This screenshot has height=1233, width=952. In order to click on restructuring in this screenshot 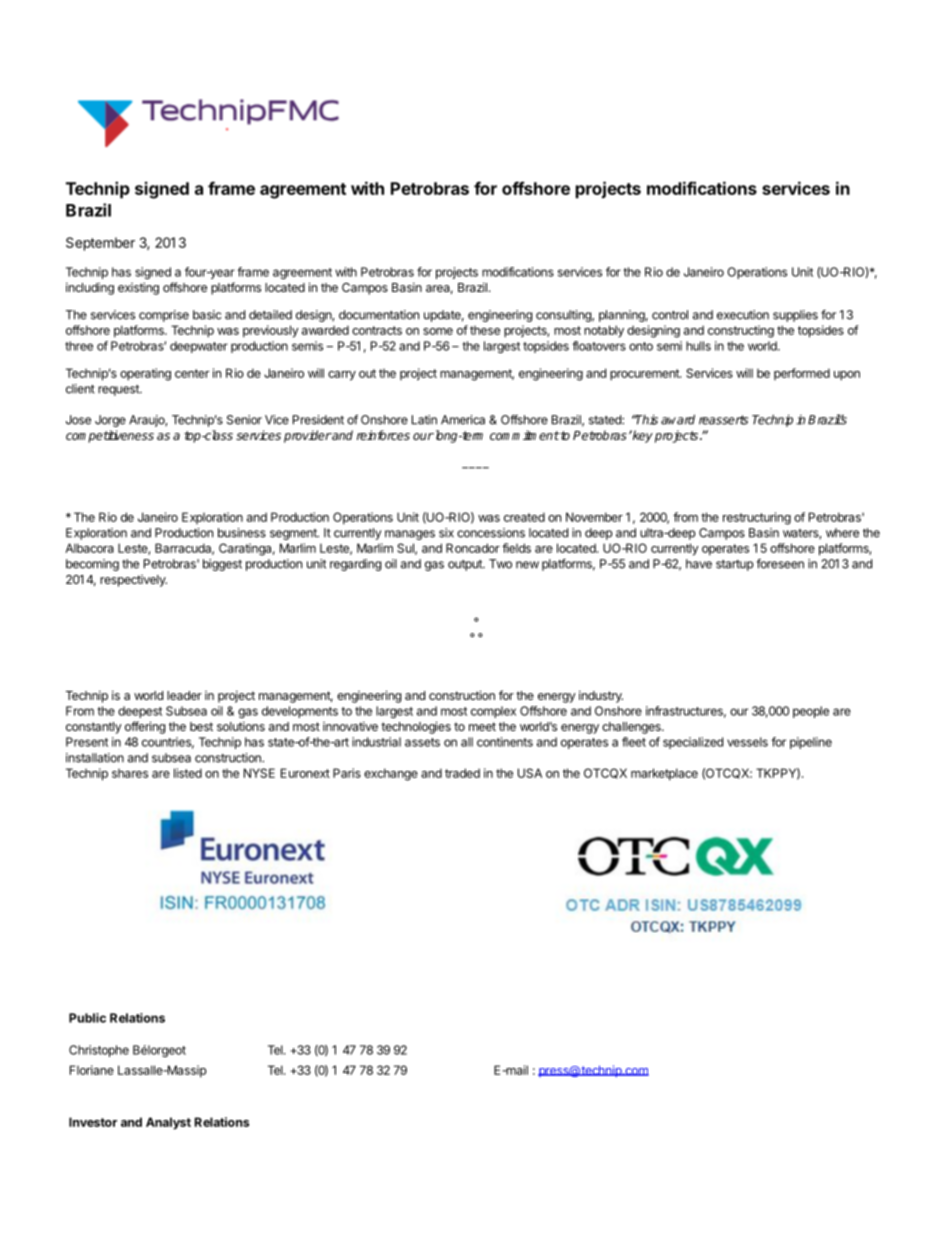, I will do `click(757, 518)`.
